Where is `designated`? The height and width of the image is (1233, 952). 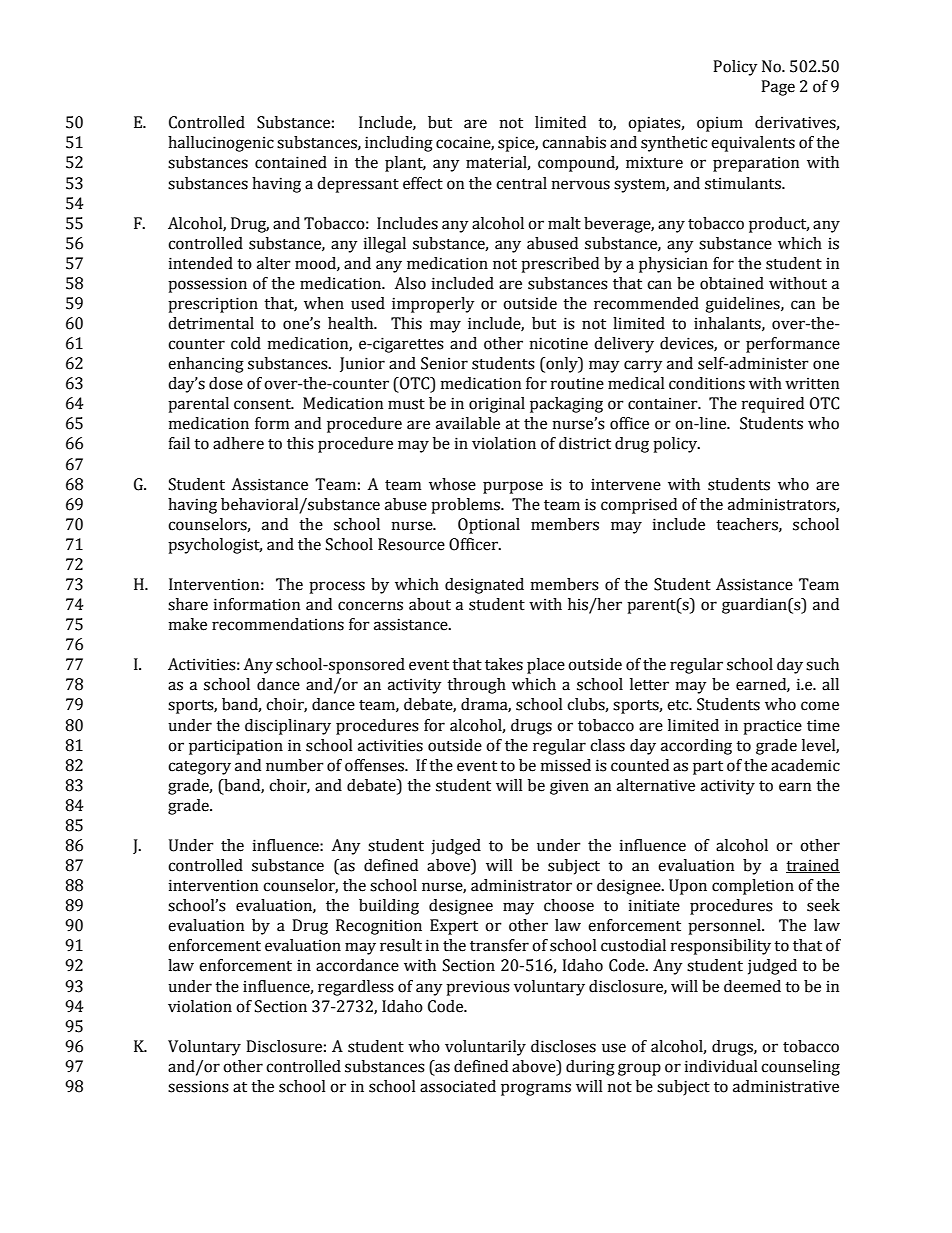
designated is located at coordinates (484, 586).
